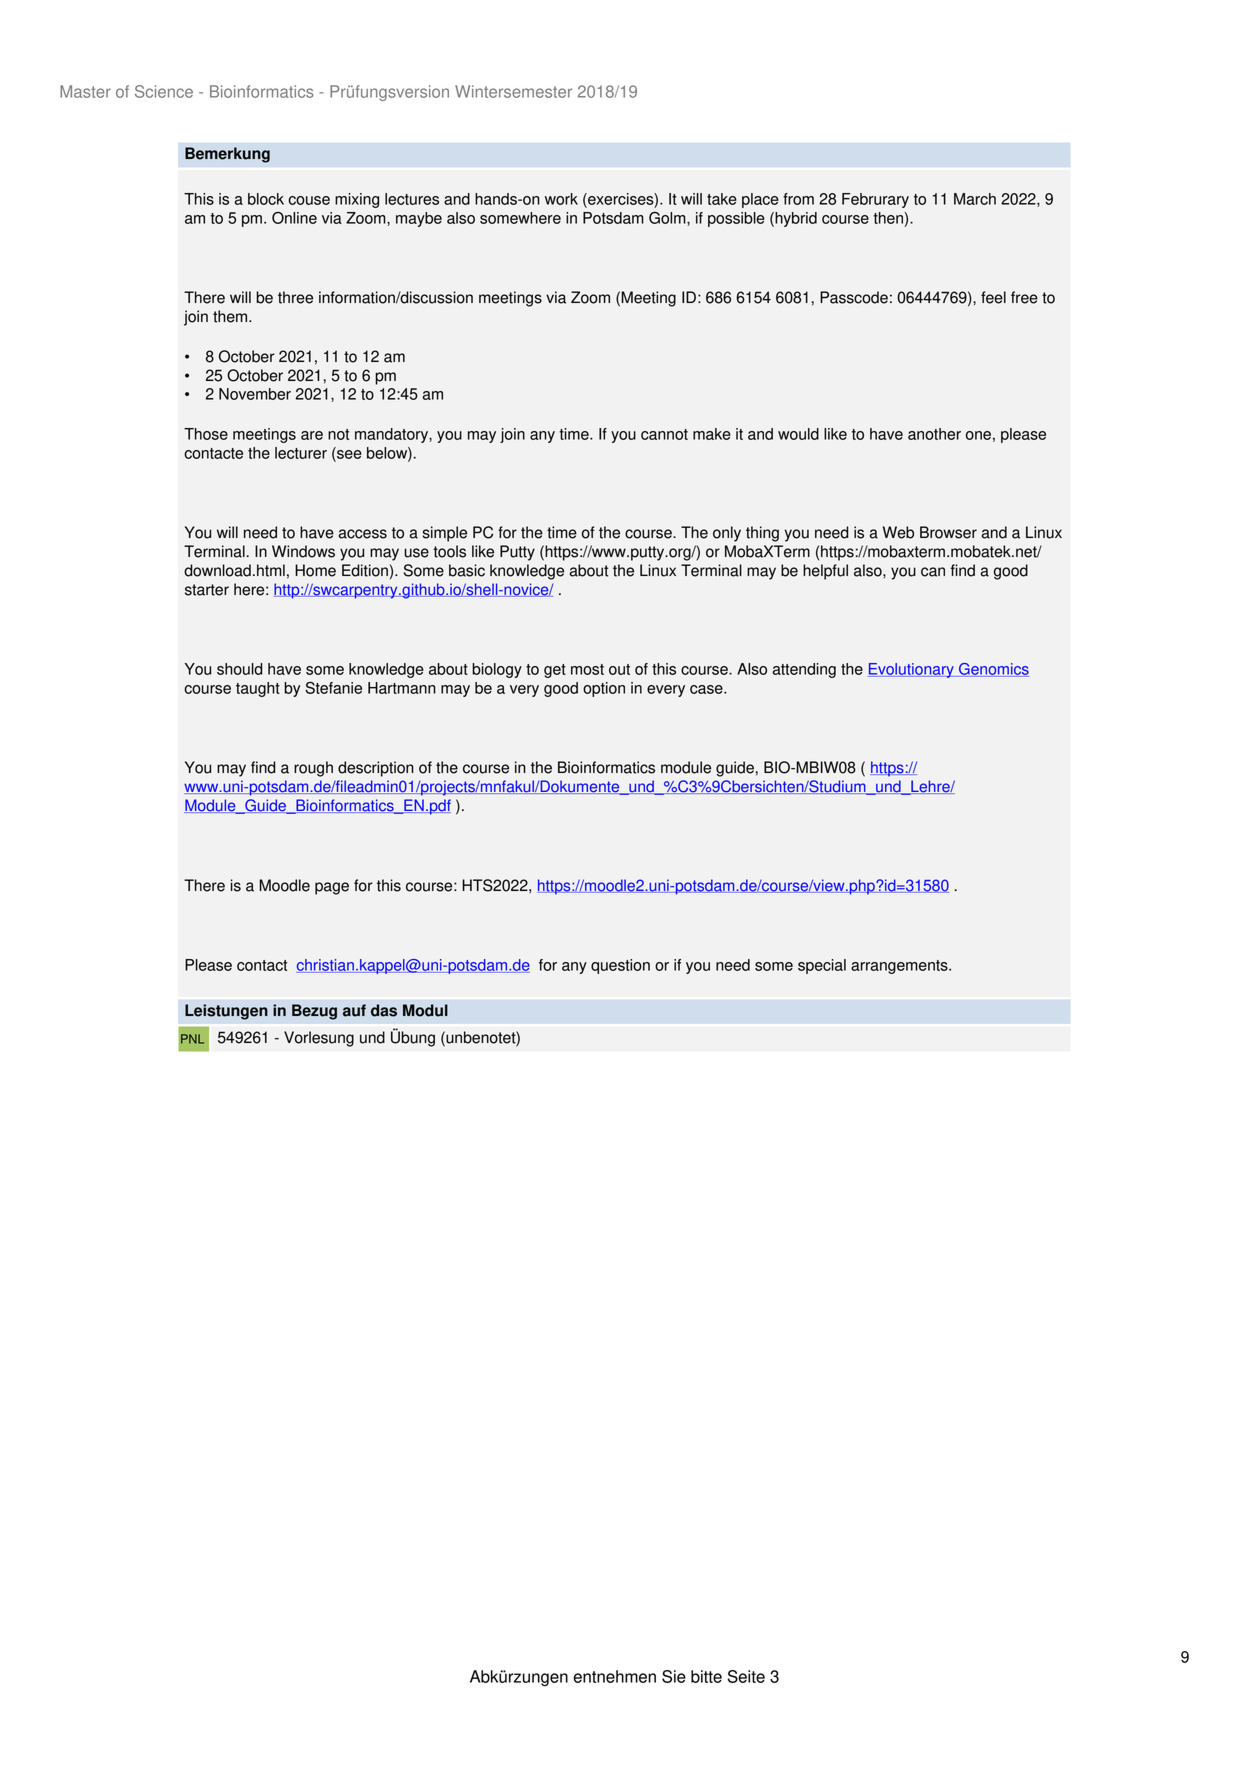 This image has width=1249, height=1767. Describe the element at coordinates (900, 967) in the image. I see `arrangements` at that location.
